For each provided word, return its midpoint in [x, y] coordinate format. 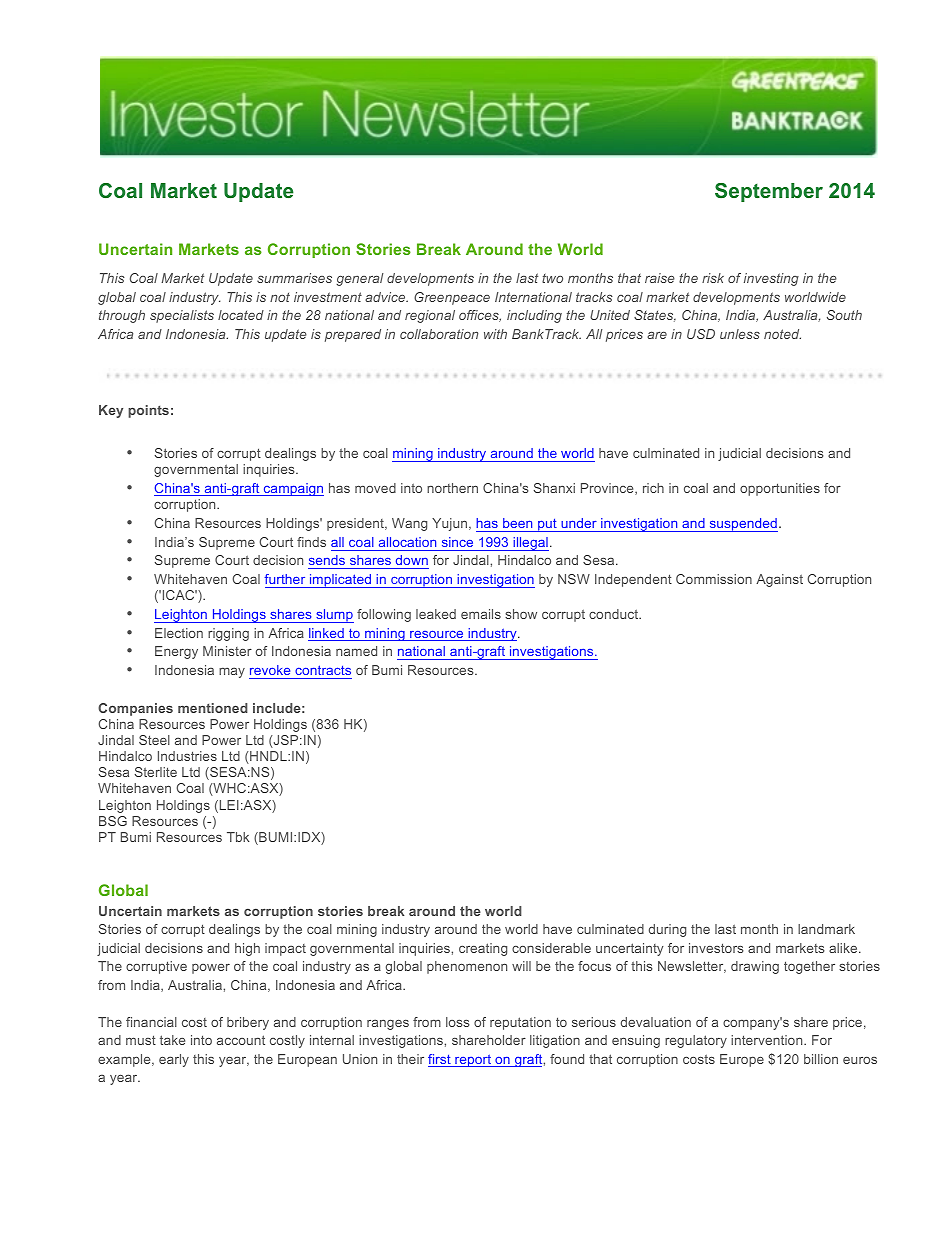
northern [452, 488]
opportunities [780, 489]
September [769, 192]
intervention [768, 1040]
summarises [294, 278]
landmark [826, 929]
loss [458, 1022]
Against [779, 580]
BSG [113, 821]
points [148, 411]
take [172, 1040]
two [552, 278]
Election [179, 633]
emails [481, 614]
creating [483, 949]
